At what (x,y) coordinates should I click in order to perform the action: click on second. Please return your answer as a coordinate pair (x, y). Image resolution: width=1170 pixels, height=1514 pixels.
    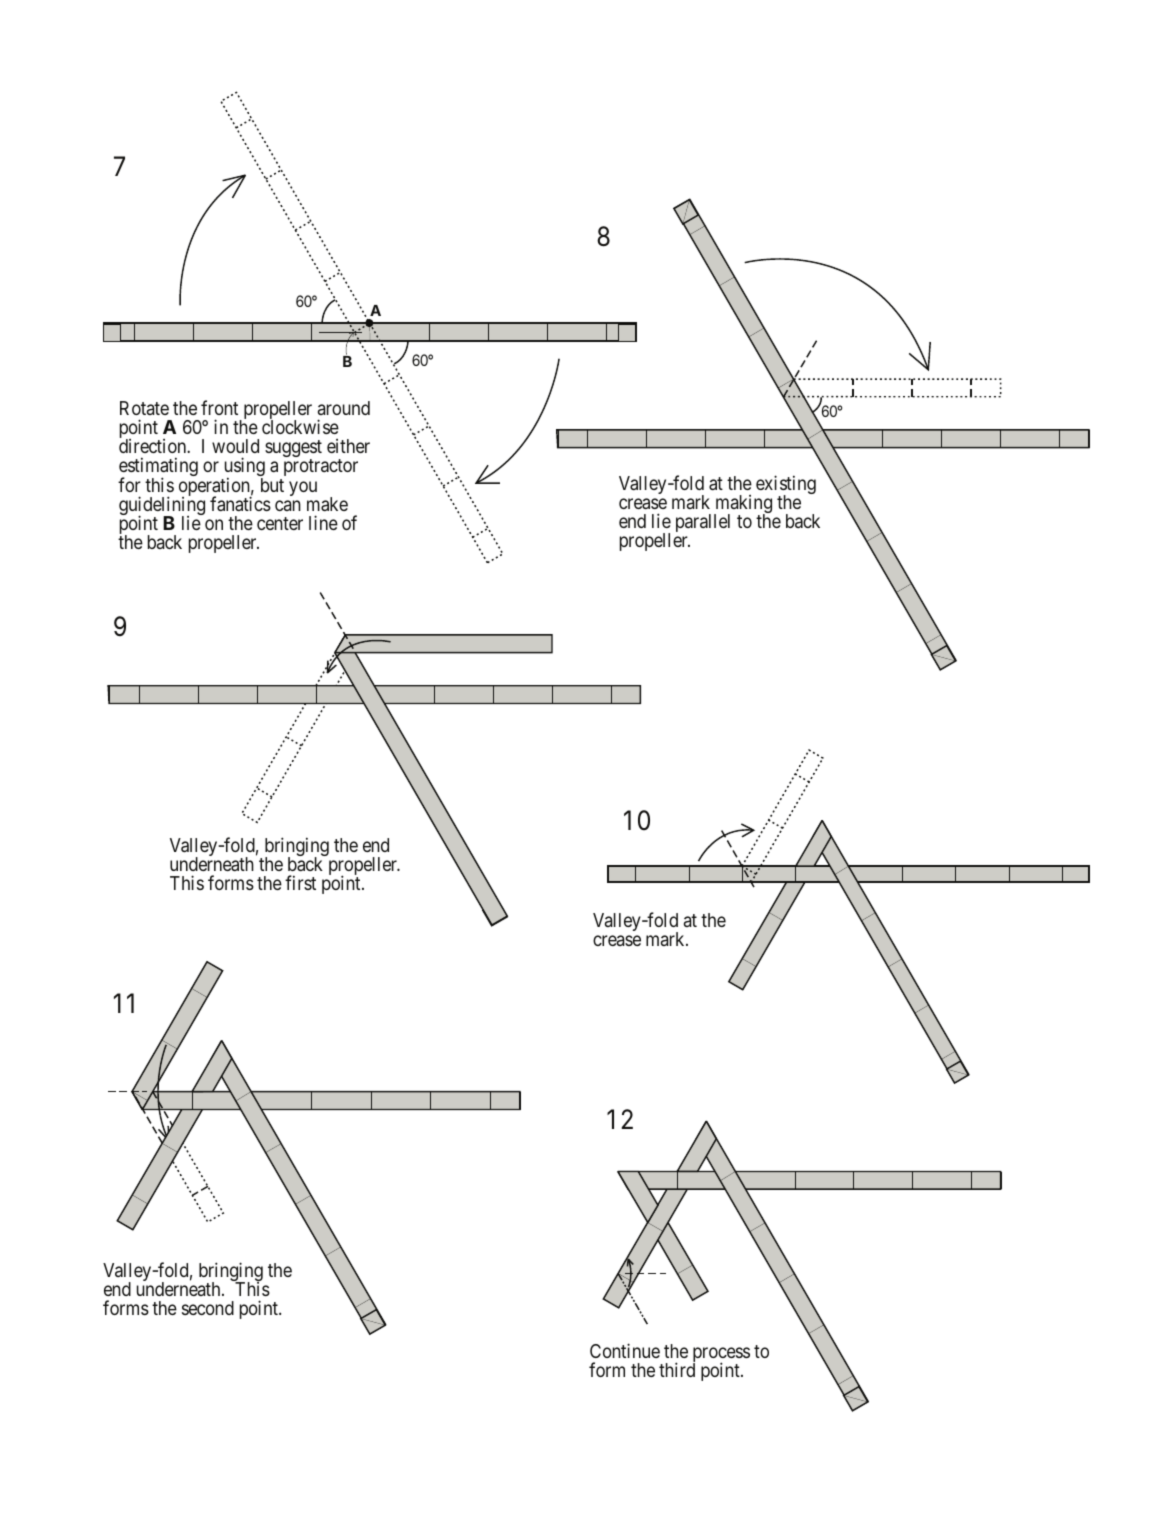
    Looking at the image, I should click on (208, 1308).
